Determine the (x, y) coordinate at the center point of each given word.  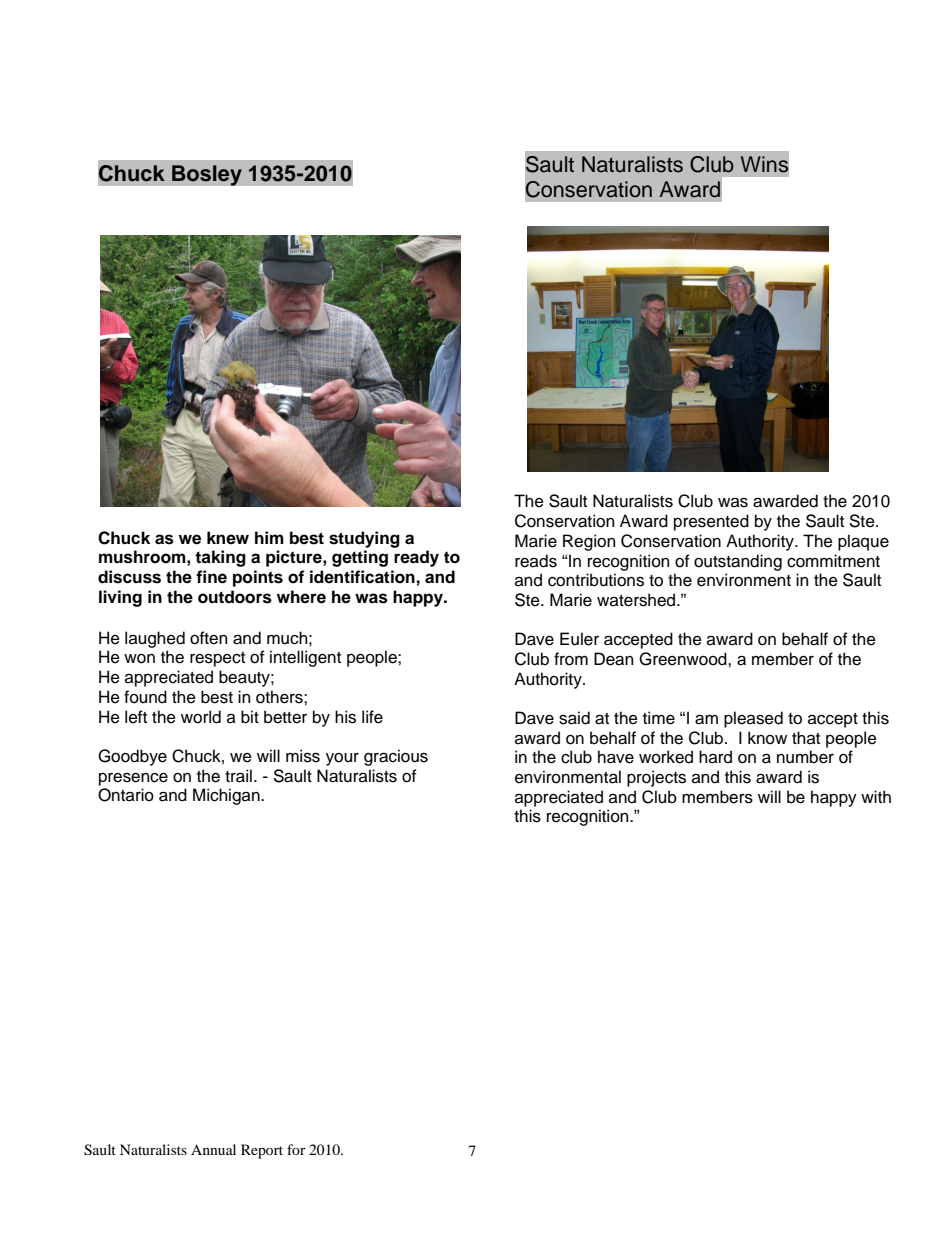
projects (656, 778)
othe (272, 697)
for (296, 1149)
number (805, 757)
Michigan (227, 796)
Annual (213, 1149)
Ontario (126, 795)
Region (589, 542)
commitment (833, 561)
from (571, 659)
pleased (753, 719)
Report (262, 1151)
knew (228, 538)
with (876, 796)
